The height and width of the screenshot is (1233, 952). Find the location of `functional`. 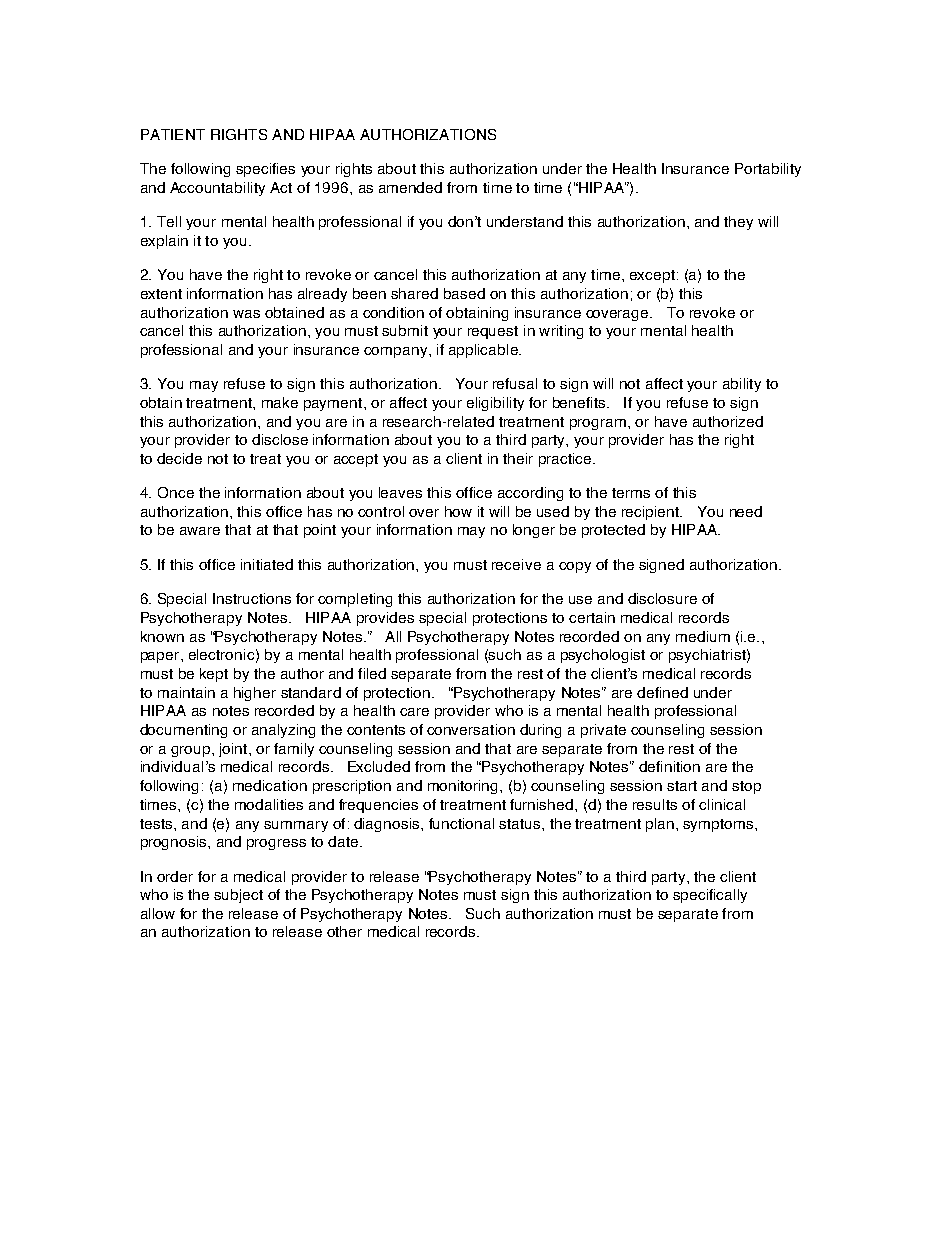

functional is located at coordinates (461, 823).
